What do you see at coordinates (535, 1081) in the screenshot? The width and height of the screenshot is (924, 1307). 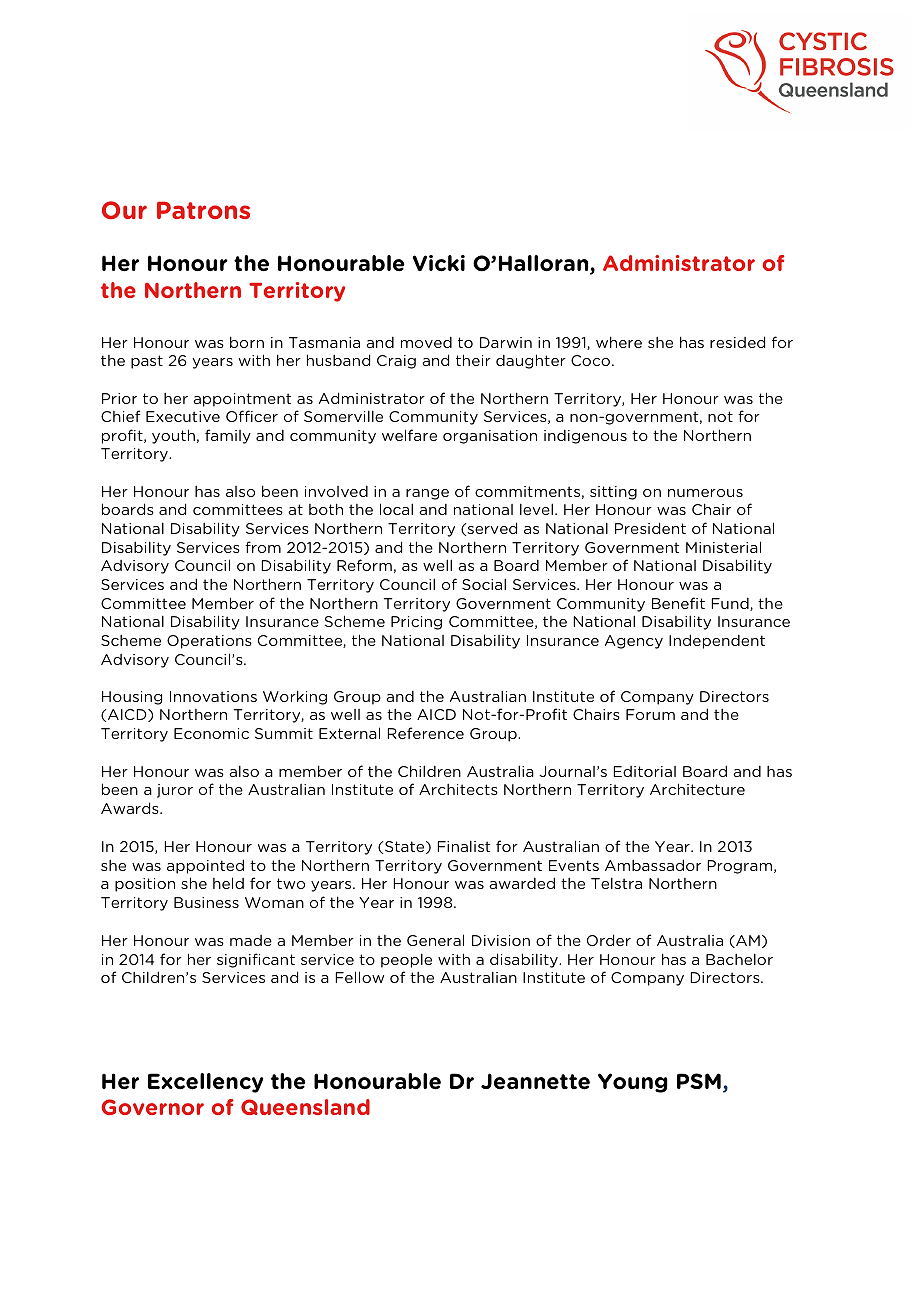 I see `Jeannette` at bounding box center [535, 1081].
